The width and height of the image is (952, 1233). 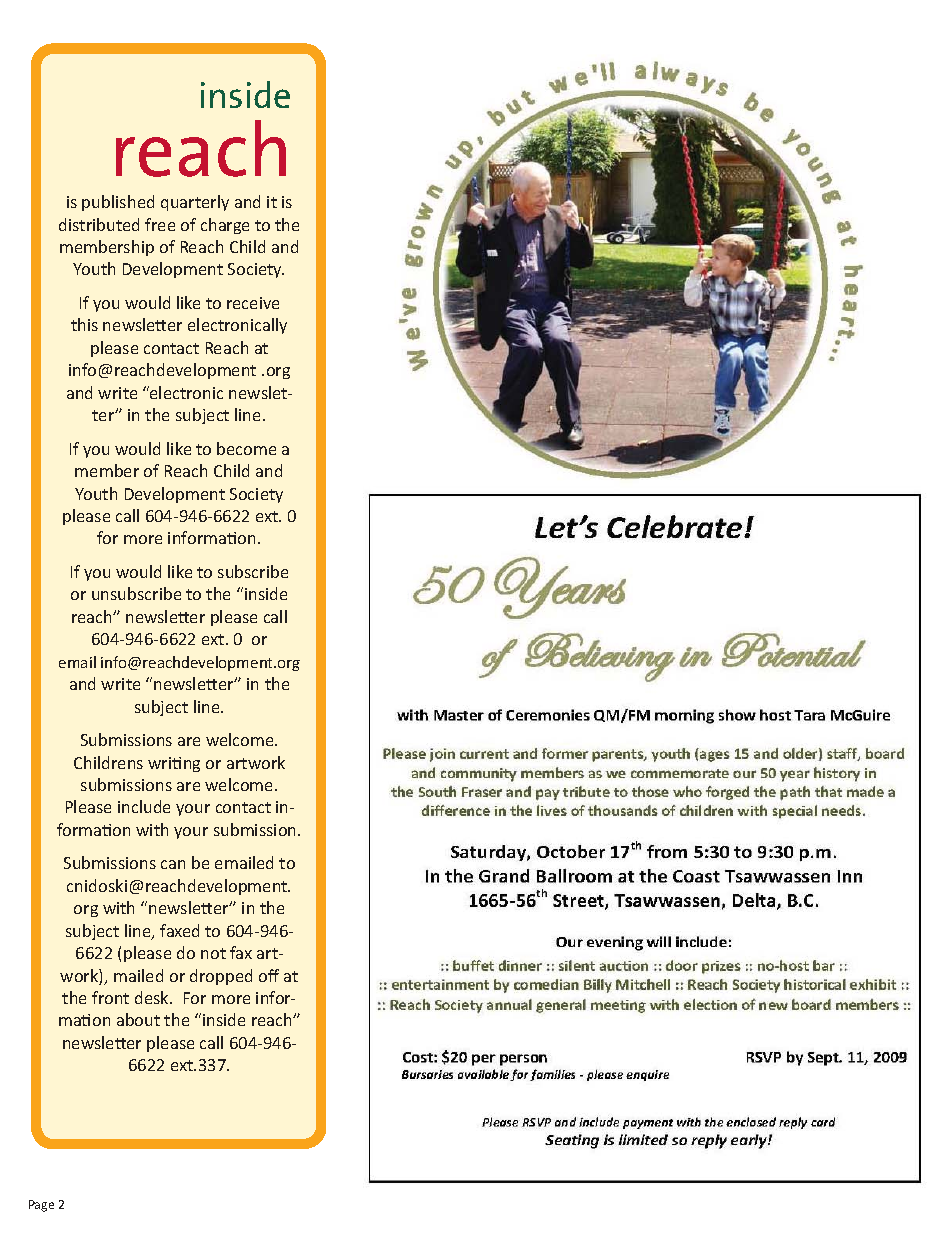 What do you see at coordinates (164, 763) in the image?
I see `writi` at bounding box center [164, 763].
